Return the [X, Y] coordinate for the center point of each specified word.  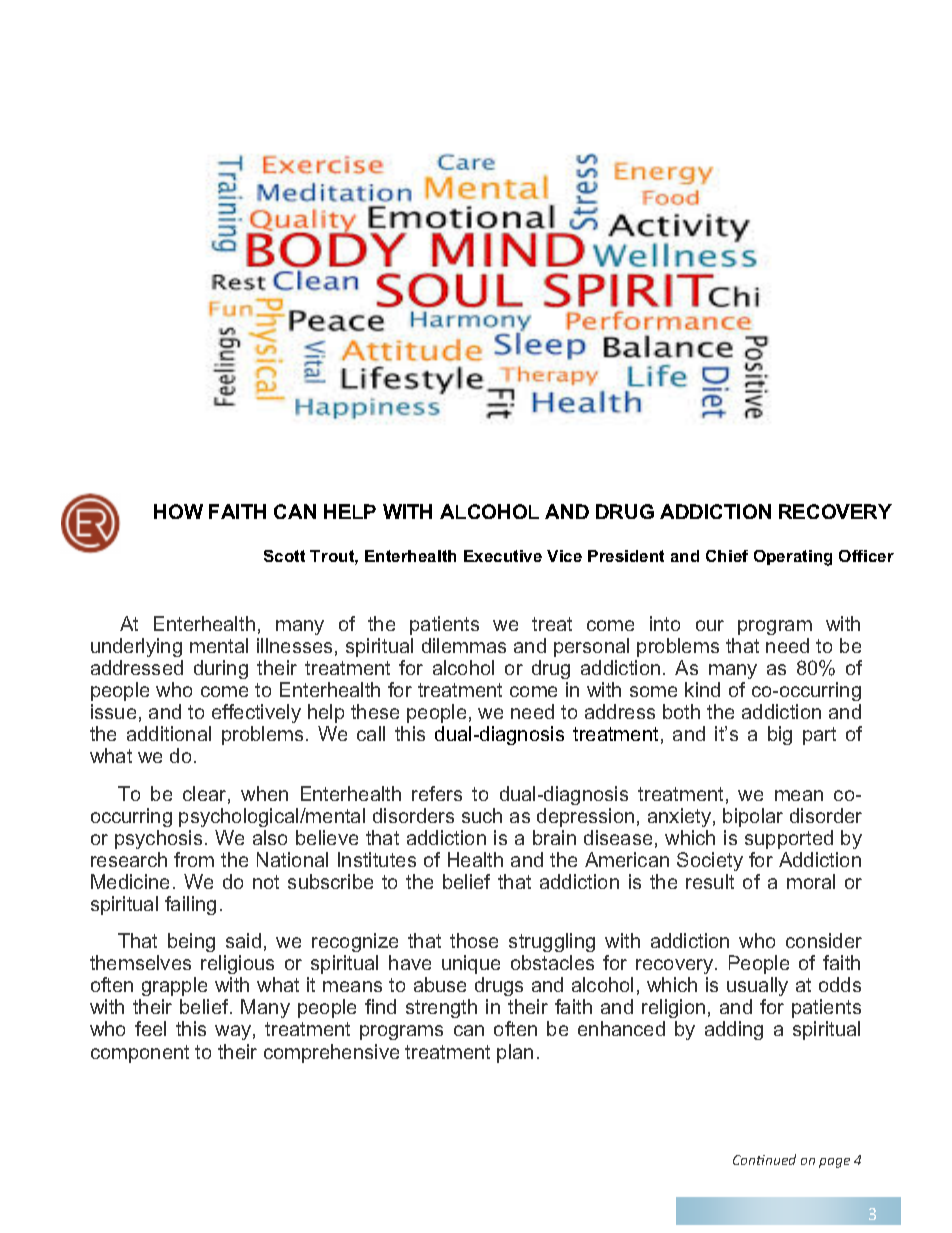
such [482, 815]
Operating [793, 558]
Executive [503, 556]
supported [789, 839]
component [140, 1054]
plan [515, 1053]
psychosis [158, 839]
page [834, 1163]
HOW [178, 511]
